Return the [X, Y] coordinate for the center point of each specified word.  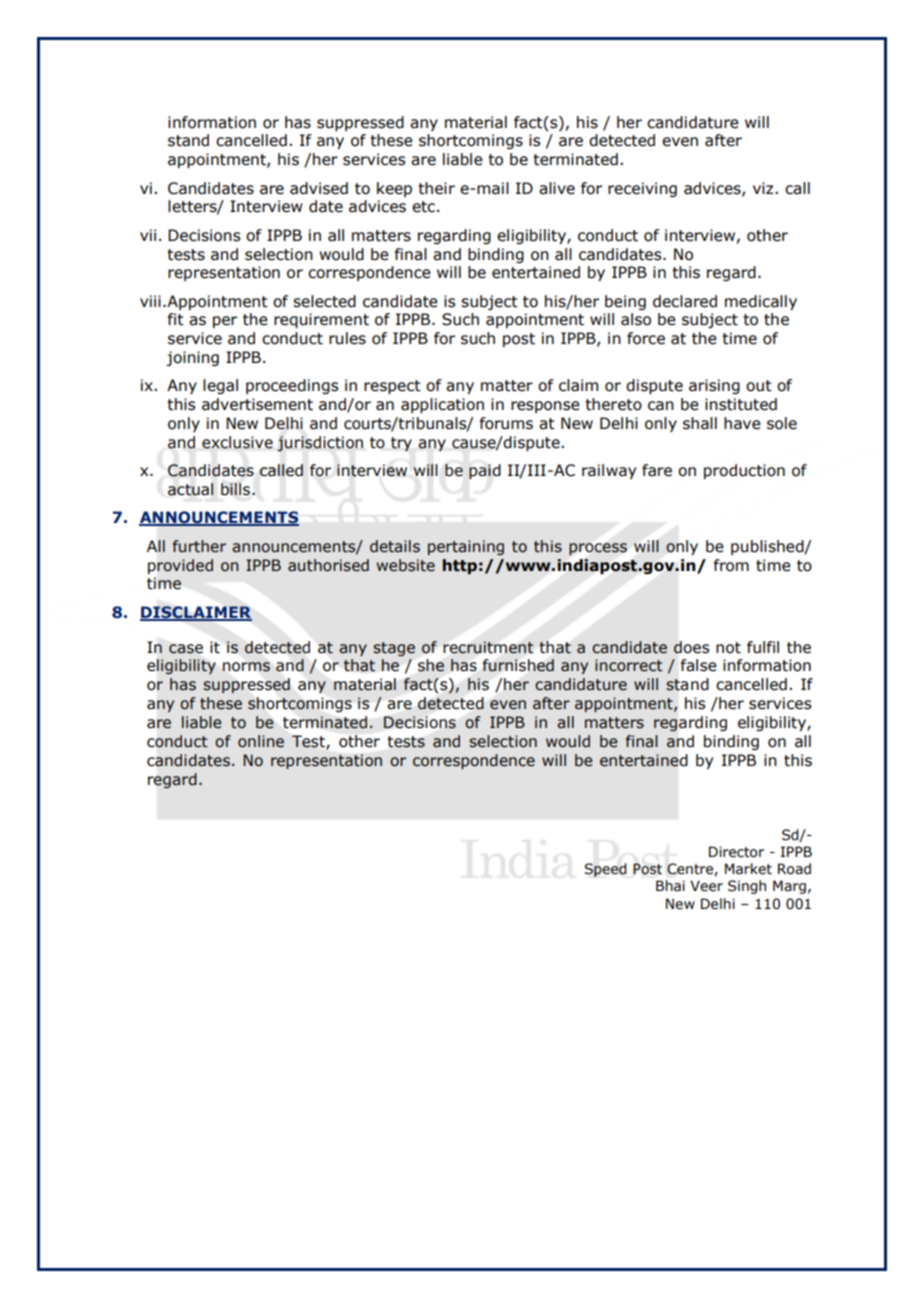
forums [506, 423]
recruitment [488, 647]
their [436, 188]
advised [319, 188]
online [261, 741]
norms [246, 667]
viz [764, 188]
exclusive [237, 442]
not [728, 648]
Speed [605, 870]
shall [700, 423]
